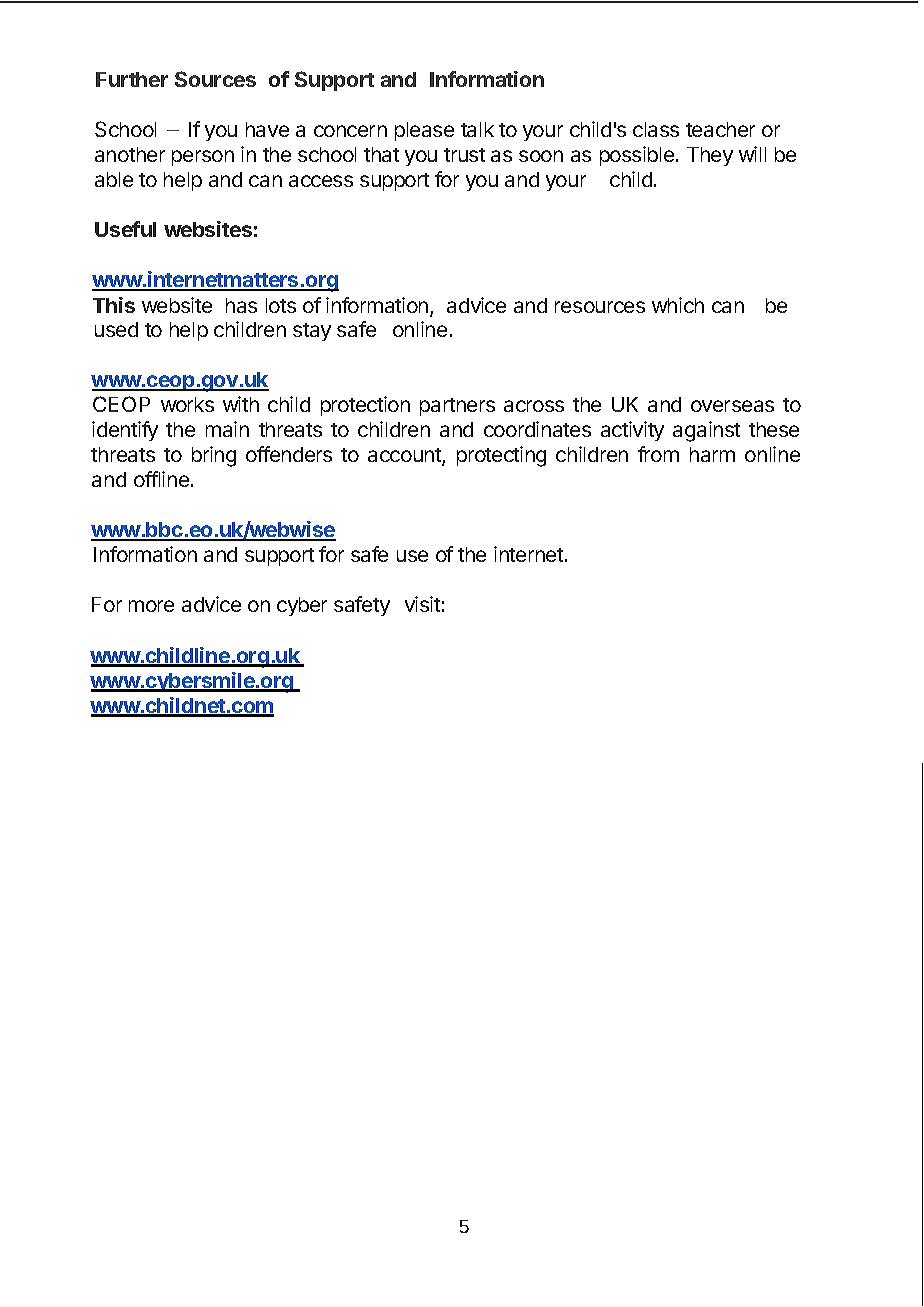 Image resolution: width=924 pixels, height=1307 pixels. Describe the element at coordinates (678, 305) in the screenshot. I see `which` at that location.
